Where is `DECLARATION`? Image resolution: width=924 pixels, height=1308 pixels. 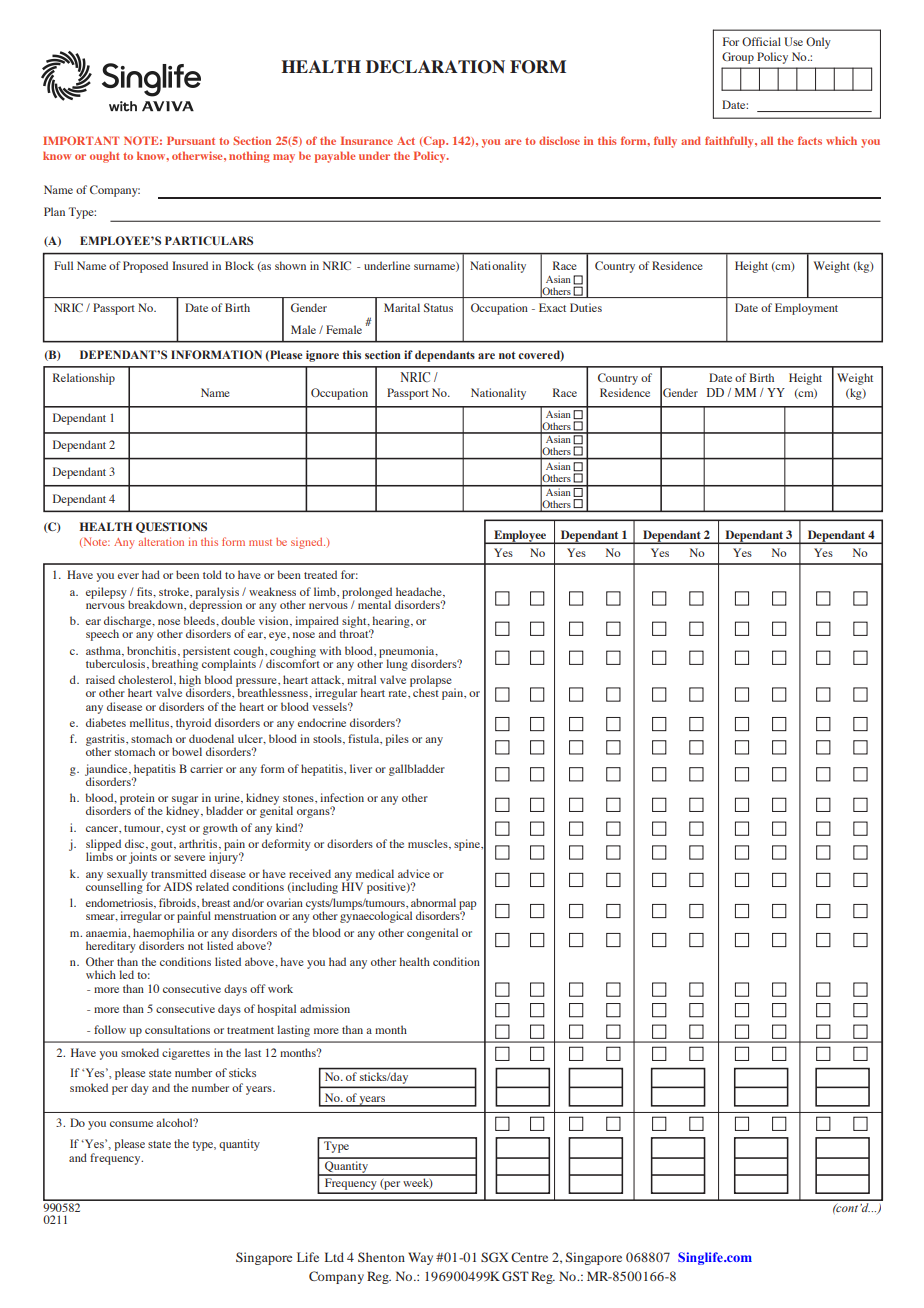
DECLARATION is located at coordinates (435, 67).
